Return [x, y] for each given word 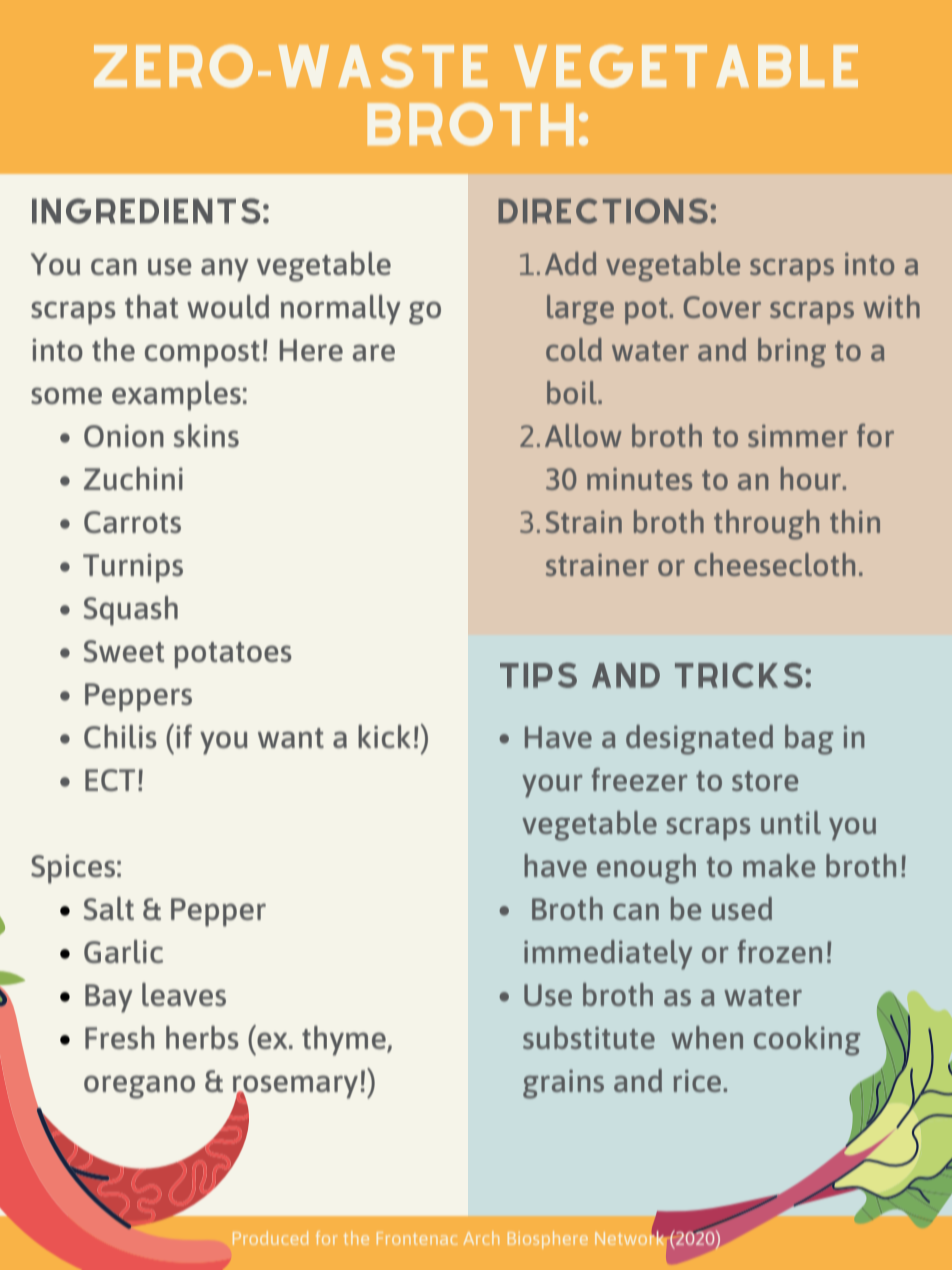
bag [809, 740]
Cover [722, 307]
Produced [270, 1238]
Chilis [120, 736]
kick [384, 736]
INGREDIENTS [146, 211]
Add [570, 263]
